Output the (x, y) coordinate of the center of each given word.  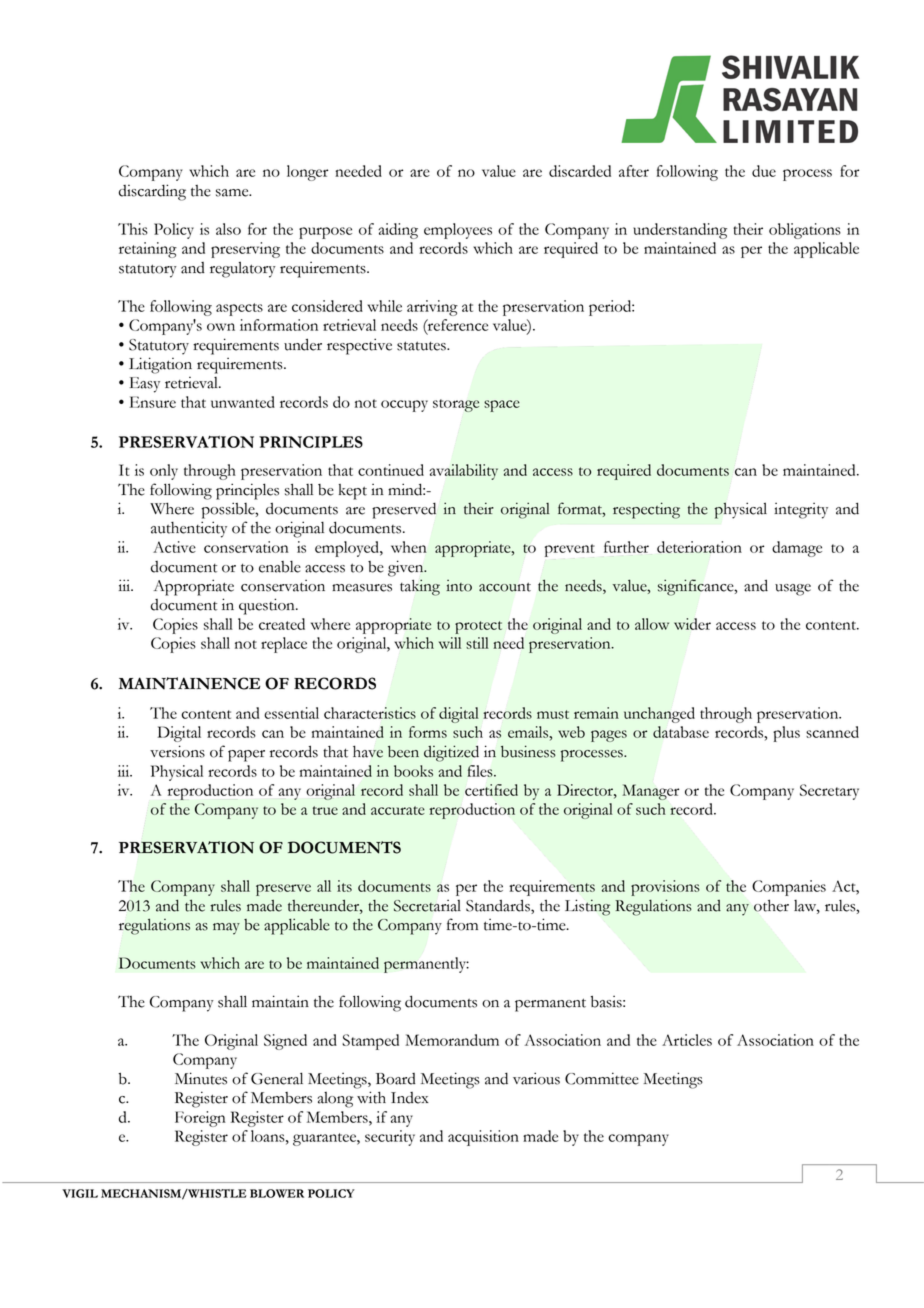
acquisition (483, 1138)
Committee (602, 1078)
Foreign (200, 1119)
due (764, 171)
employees (458, 231)
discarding (152, 192)
